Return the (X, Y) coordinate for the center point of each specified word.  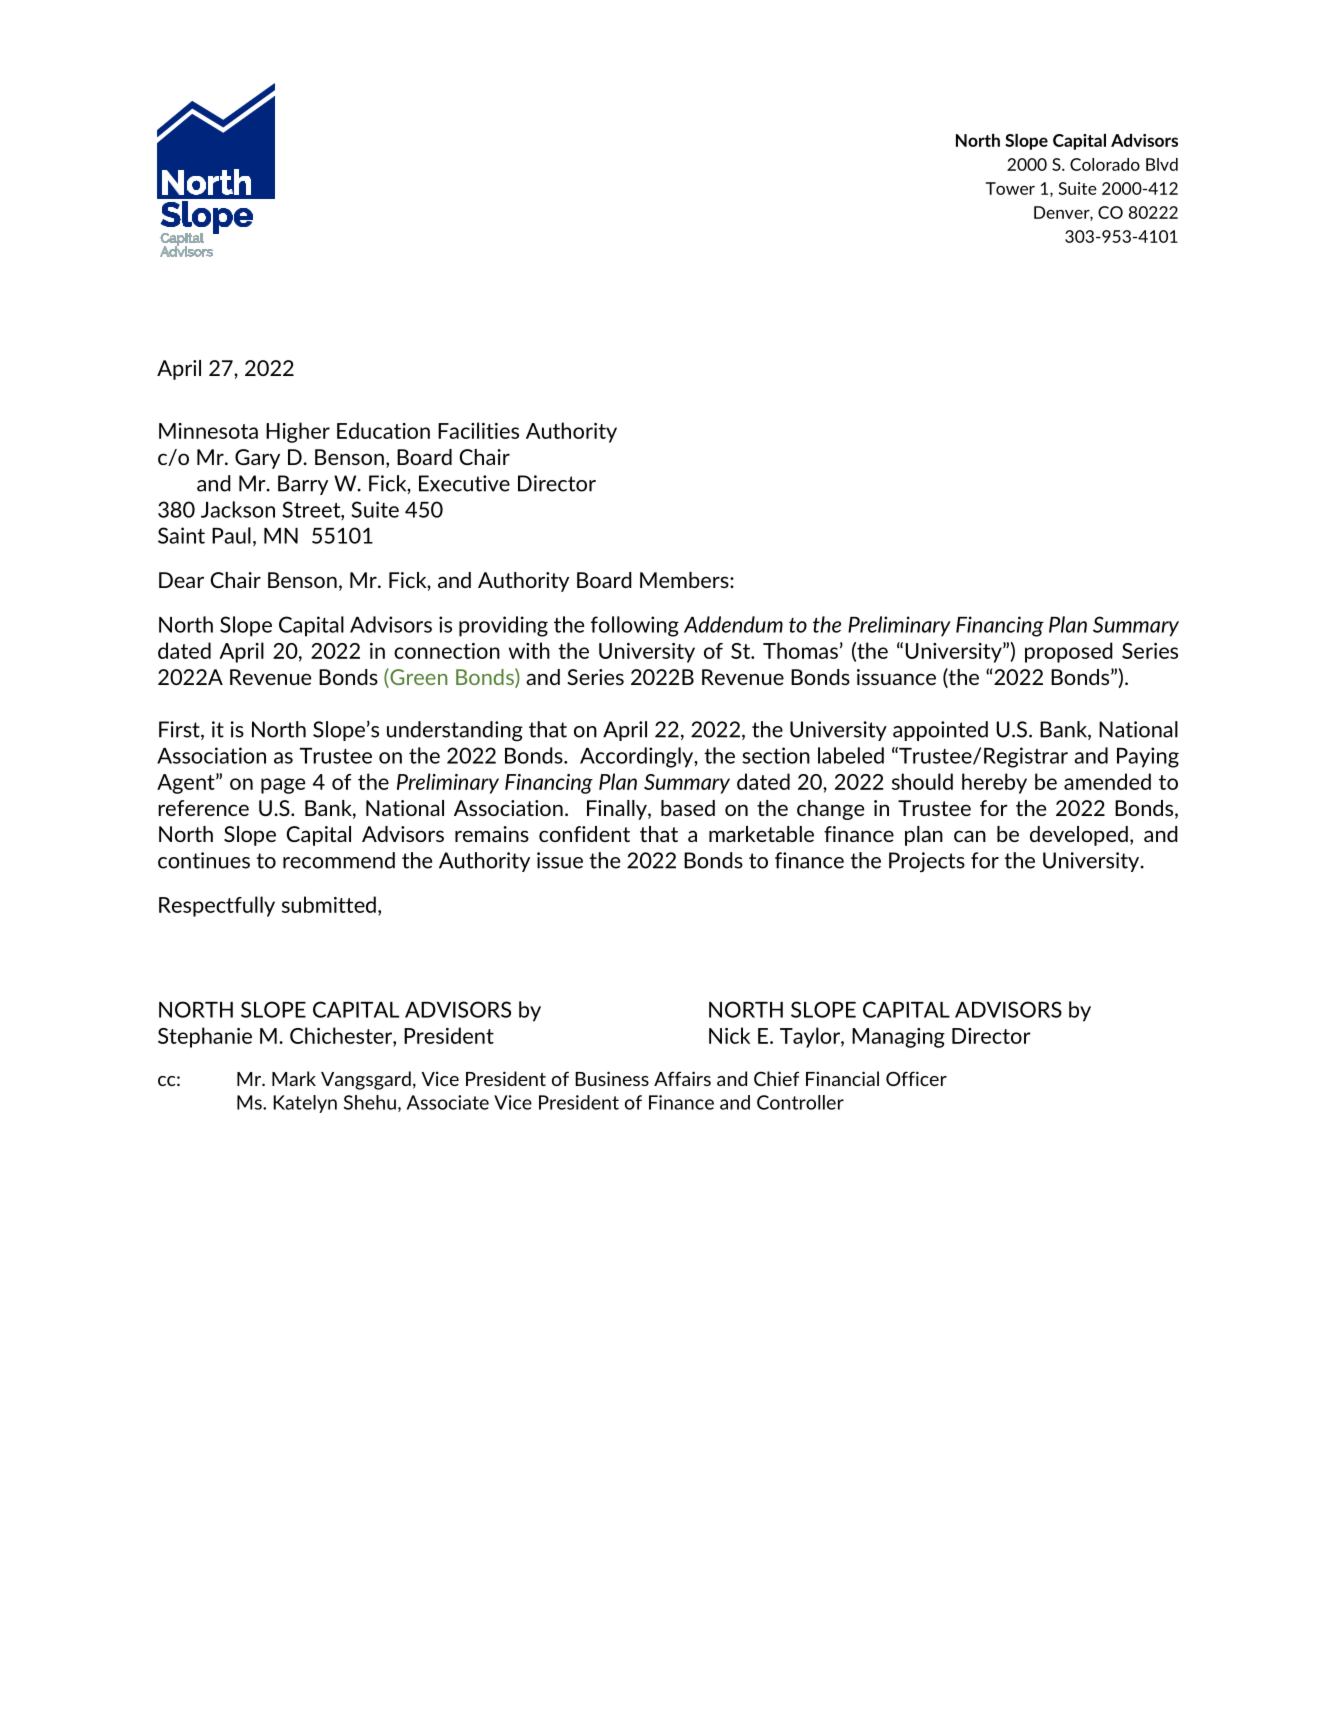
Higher (298, 432)
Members (685, 580)
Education (383, 430)
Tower (1010, 188)
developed (1079, 836)
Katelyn (305, 1104)
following (635, 626)
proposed (1069, 652)
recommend (339, 860)
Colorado (1105, 164)
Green (417, 678)
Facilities (478, 430)
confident (584, 834)
